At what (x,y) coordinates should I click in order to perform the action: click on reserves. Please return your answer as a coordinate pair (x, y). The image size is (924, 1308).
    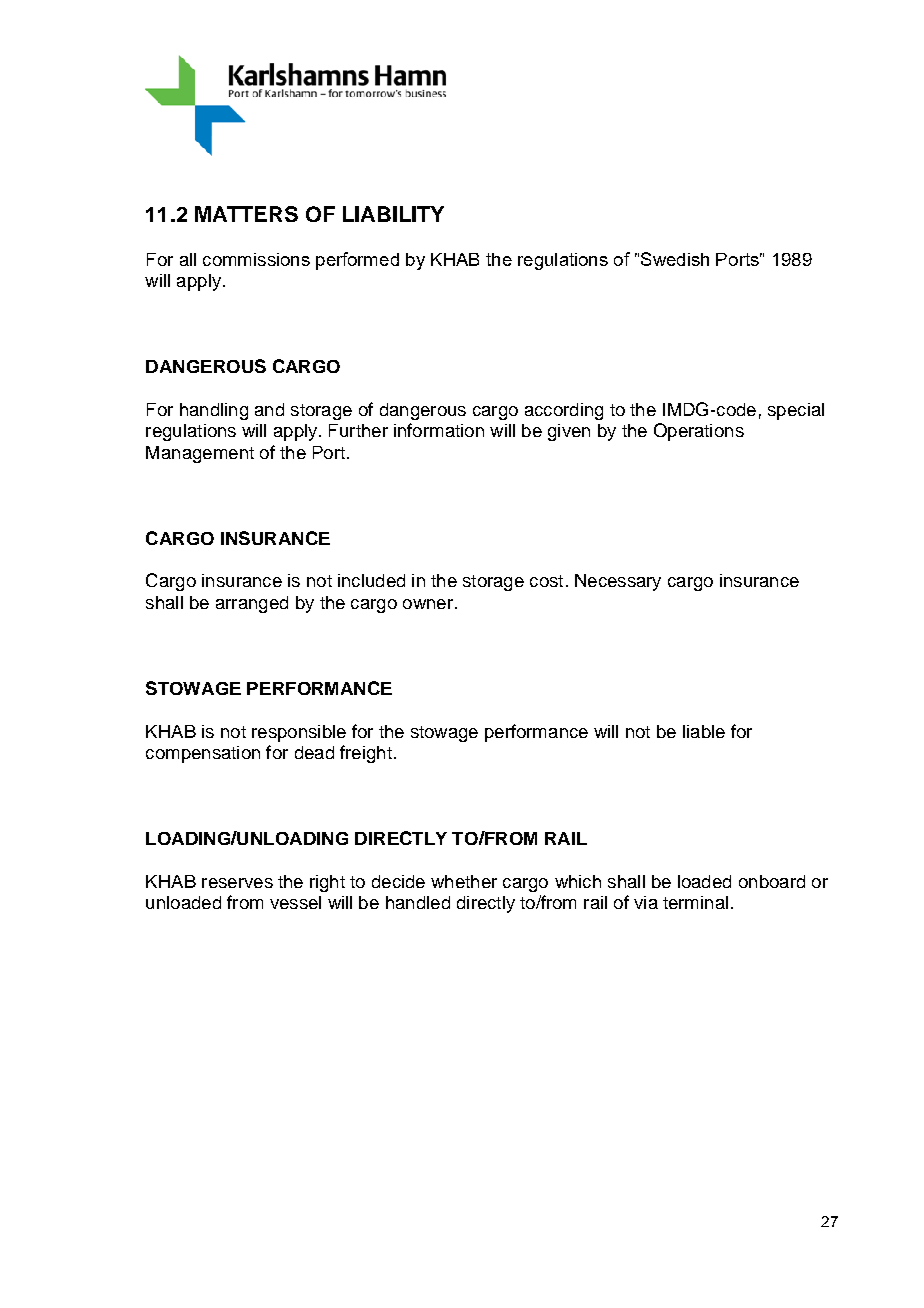
    Looking at the image, I should click on (237, 883).
